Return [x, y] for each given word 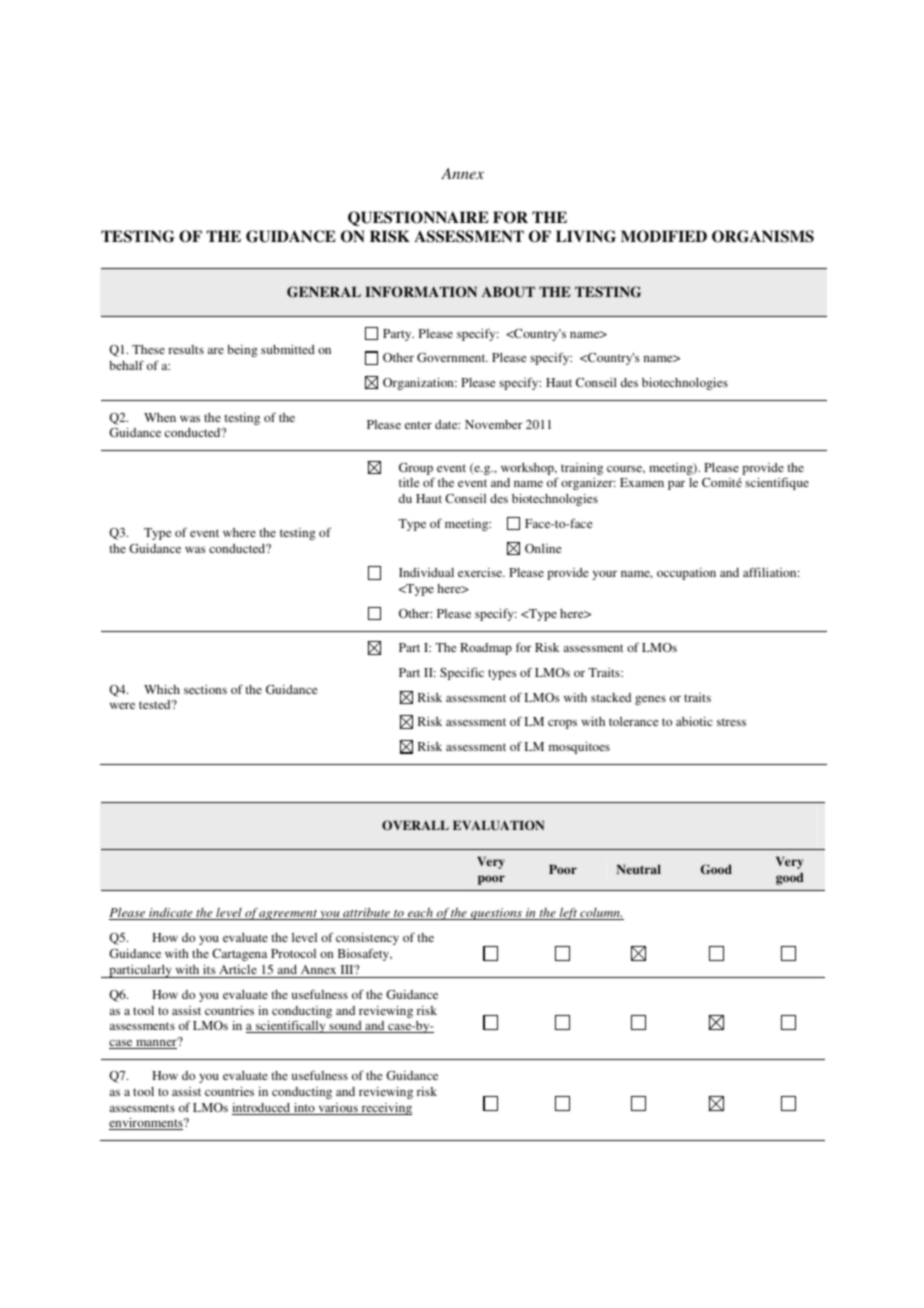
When [160, 417]
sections [205, 689]
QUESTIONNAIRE [418, 218]
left [568, 913]
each [420, 913]
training [582, 469]
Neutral [639, 869]
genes [650, 700]
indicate [171, 914]
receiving [385, 1109]
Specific [462, 673]
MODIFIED [664, 236]
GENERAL [324, 292]
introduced [262, 1109]
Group [416, 470]
